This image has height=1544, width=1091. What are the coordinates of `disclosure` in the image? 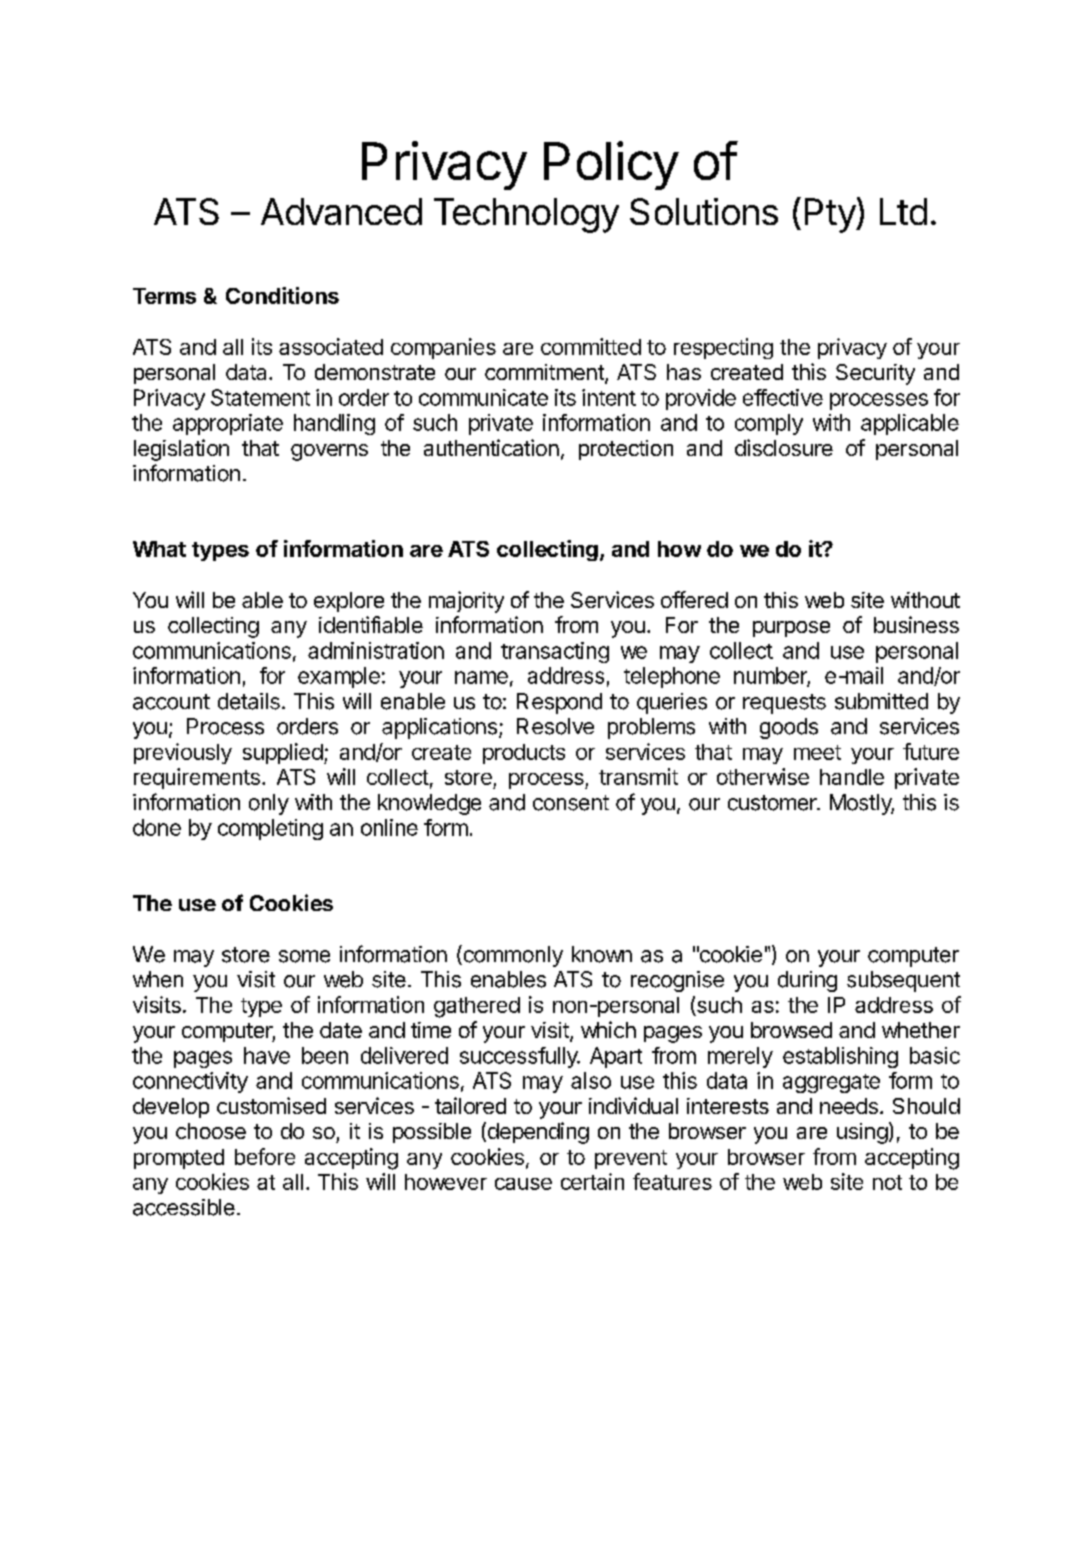 It's located at (784, 447).
